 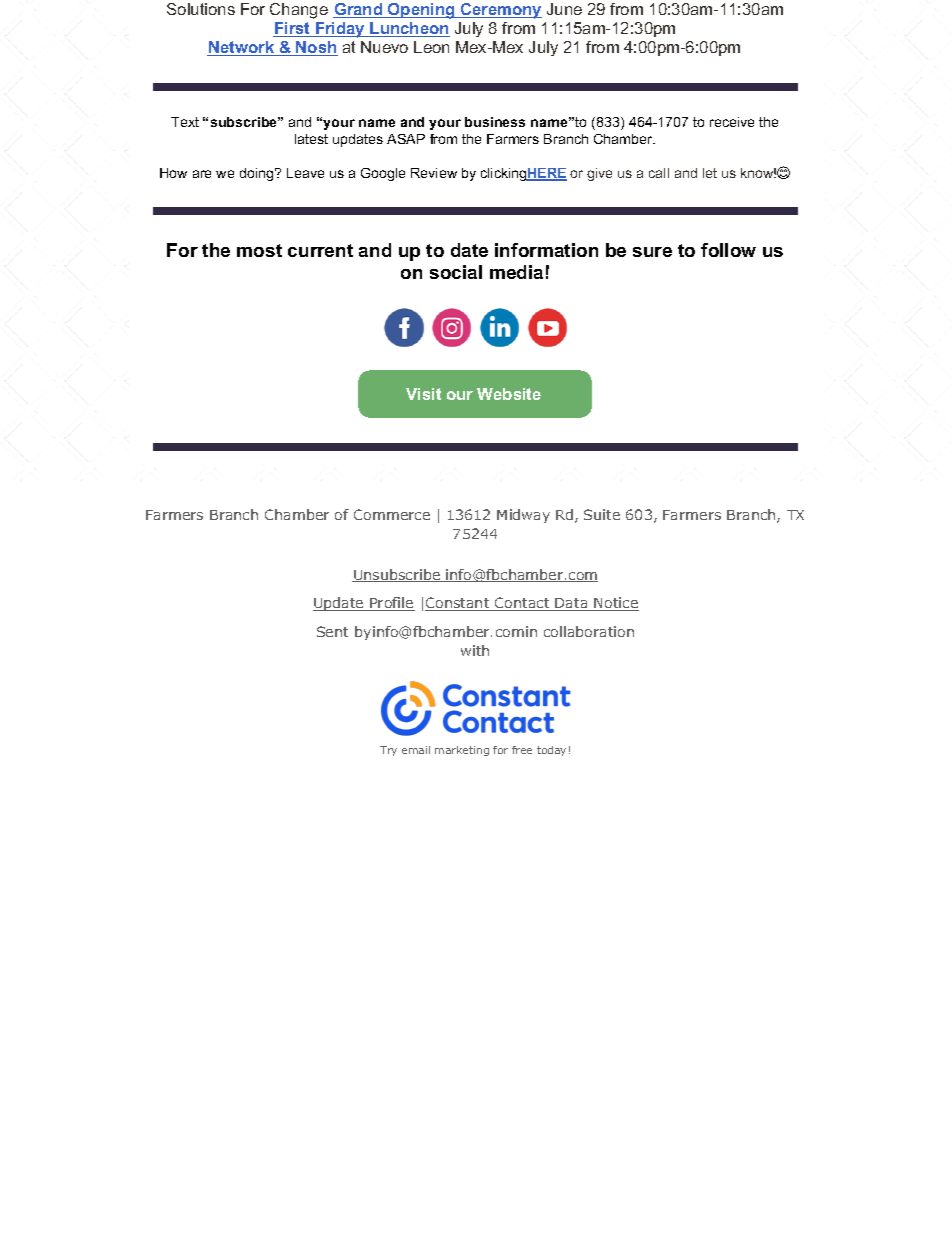 I want to click on June, so click(x=564, y=9).
